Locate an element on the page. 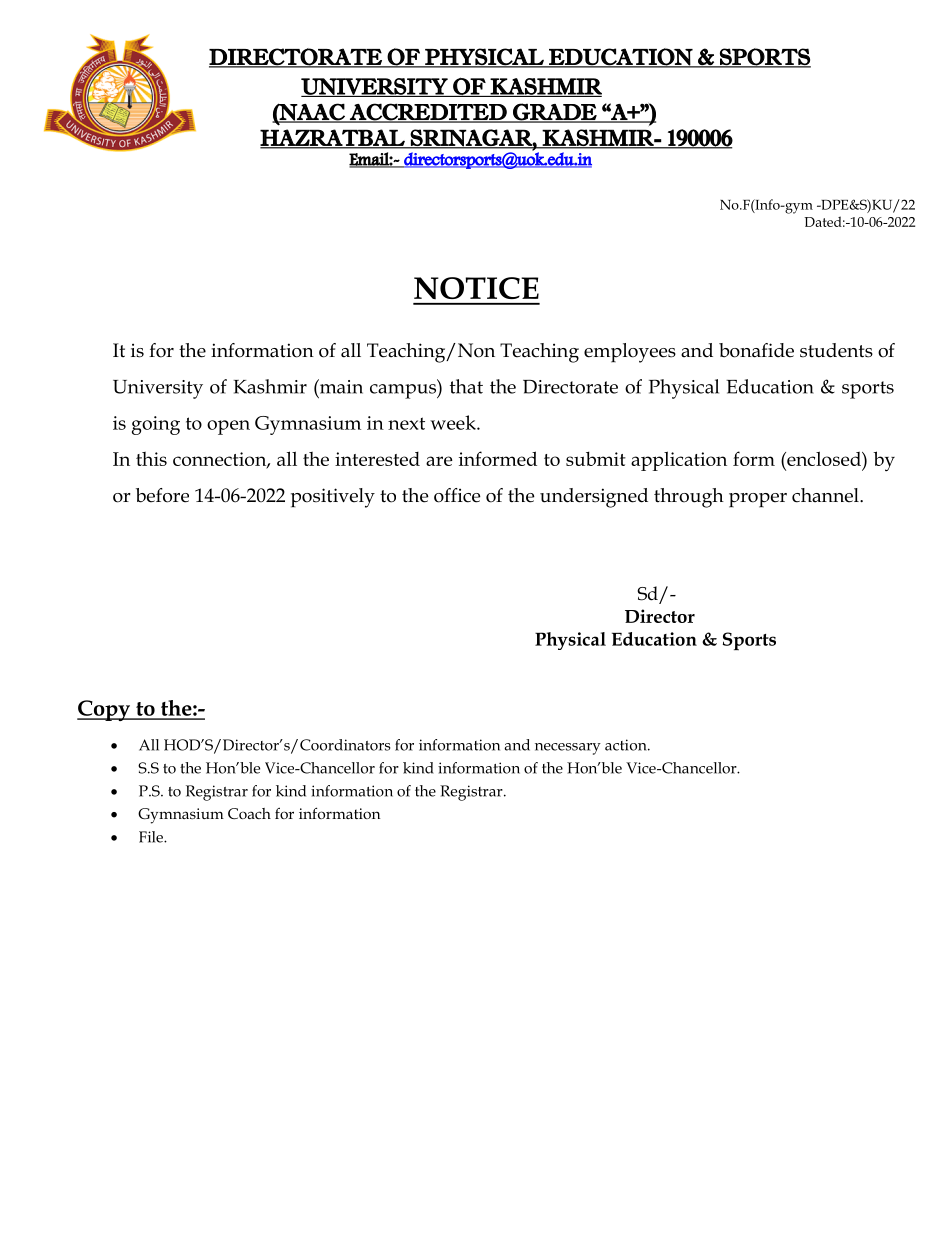 This document has height=1233, width=952. NOTICE is located at coordinates (476, 288).
